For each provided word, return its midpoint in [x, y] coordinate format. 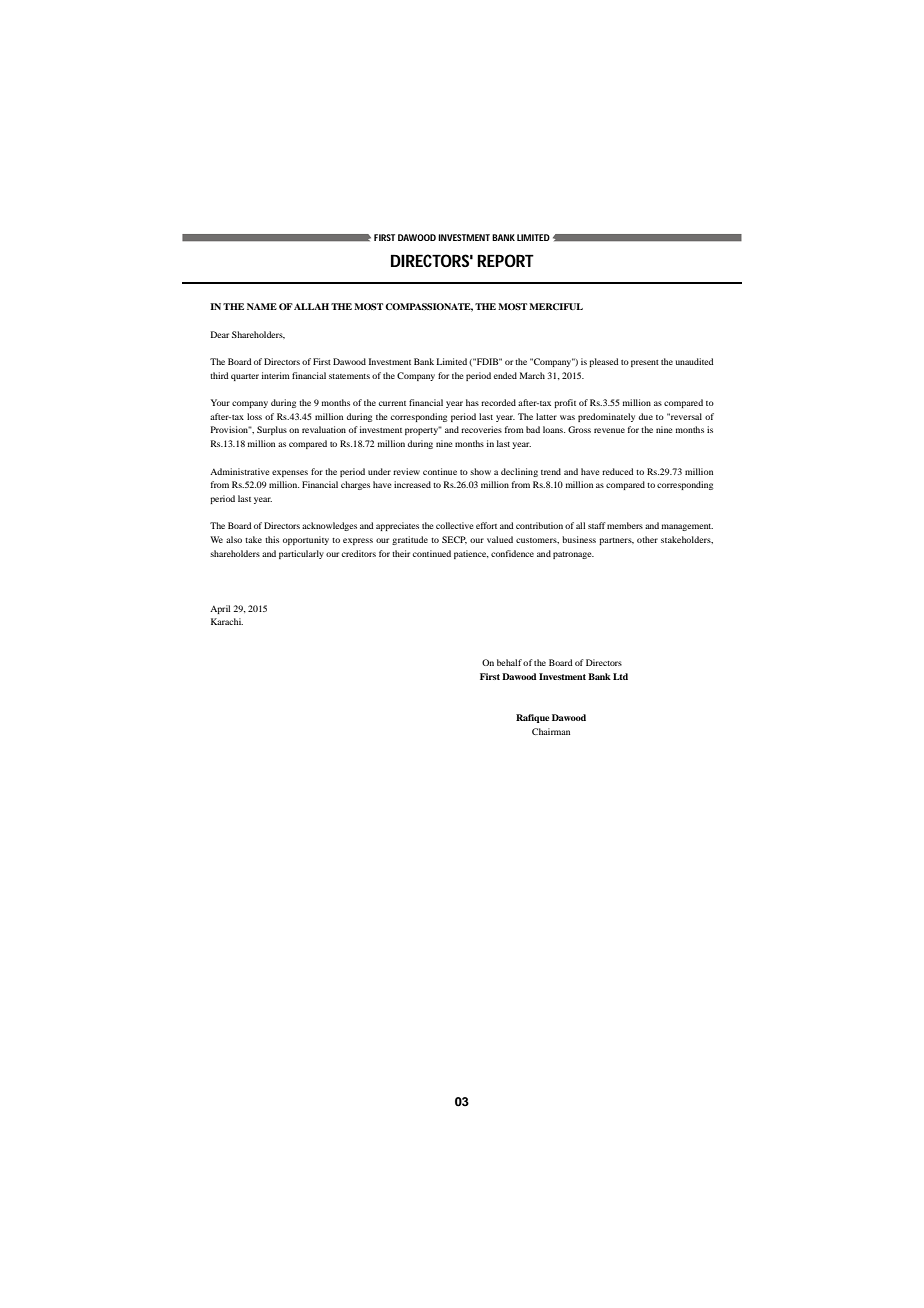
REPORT [505, 260]
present [645, 363]
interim [276, 375]
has [472, 402]
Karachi [227, 621]
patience [471, 554]
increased [412, 484]
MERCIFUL [556, 306]
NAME [262, 306]
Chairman [551, 731]
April [220, 609]
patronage [573, 555]
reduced [618, 471]
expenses [290, 473]
